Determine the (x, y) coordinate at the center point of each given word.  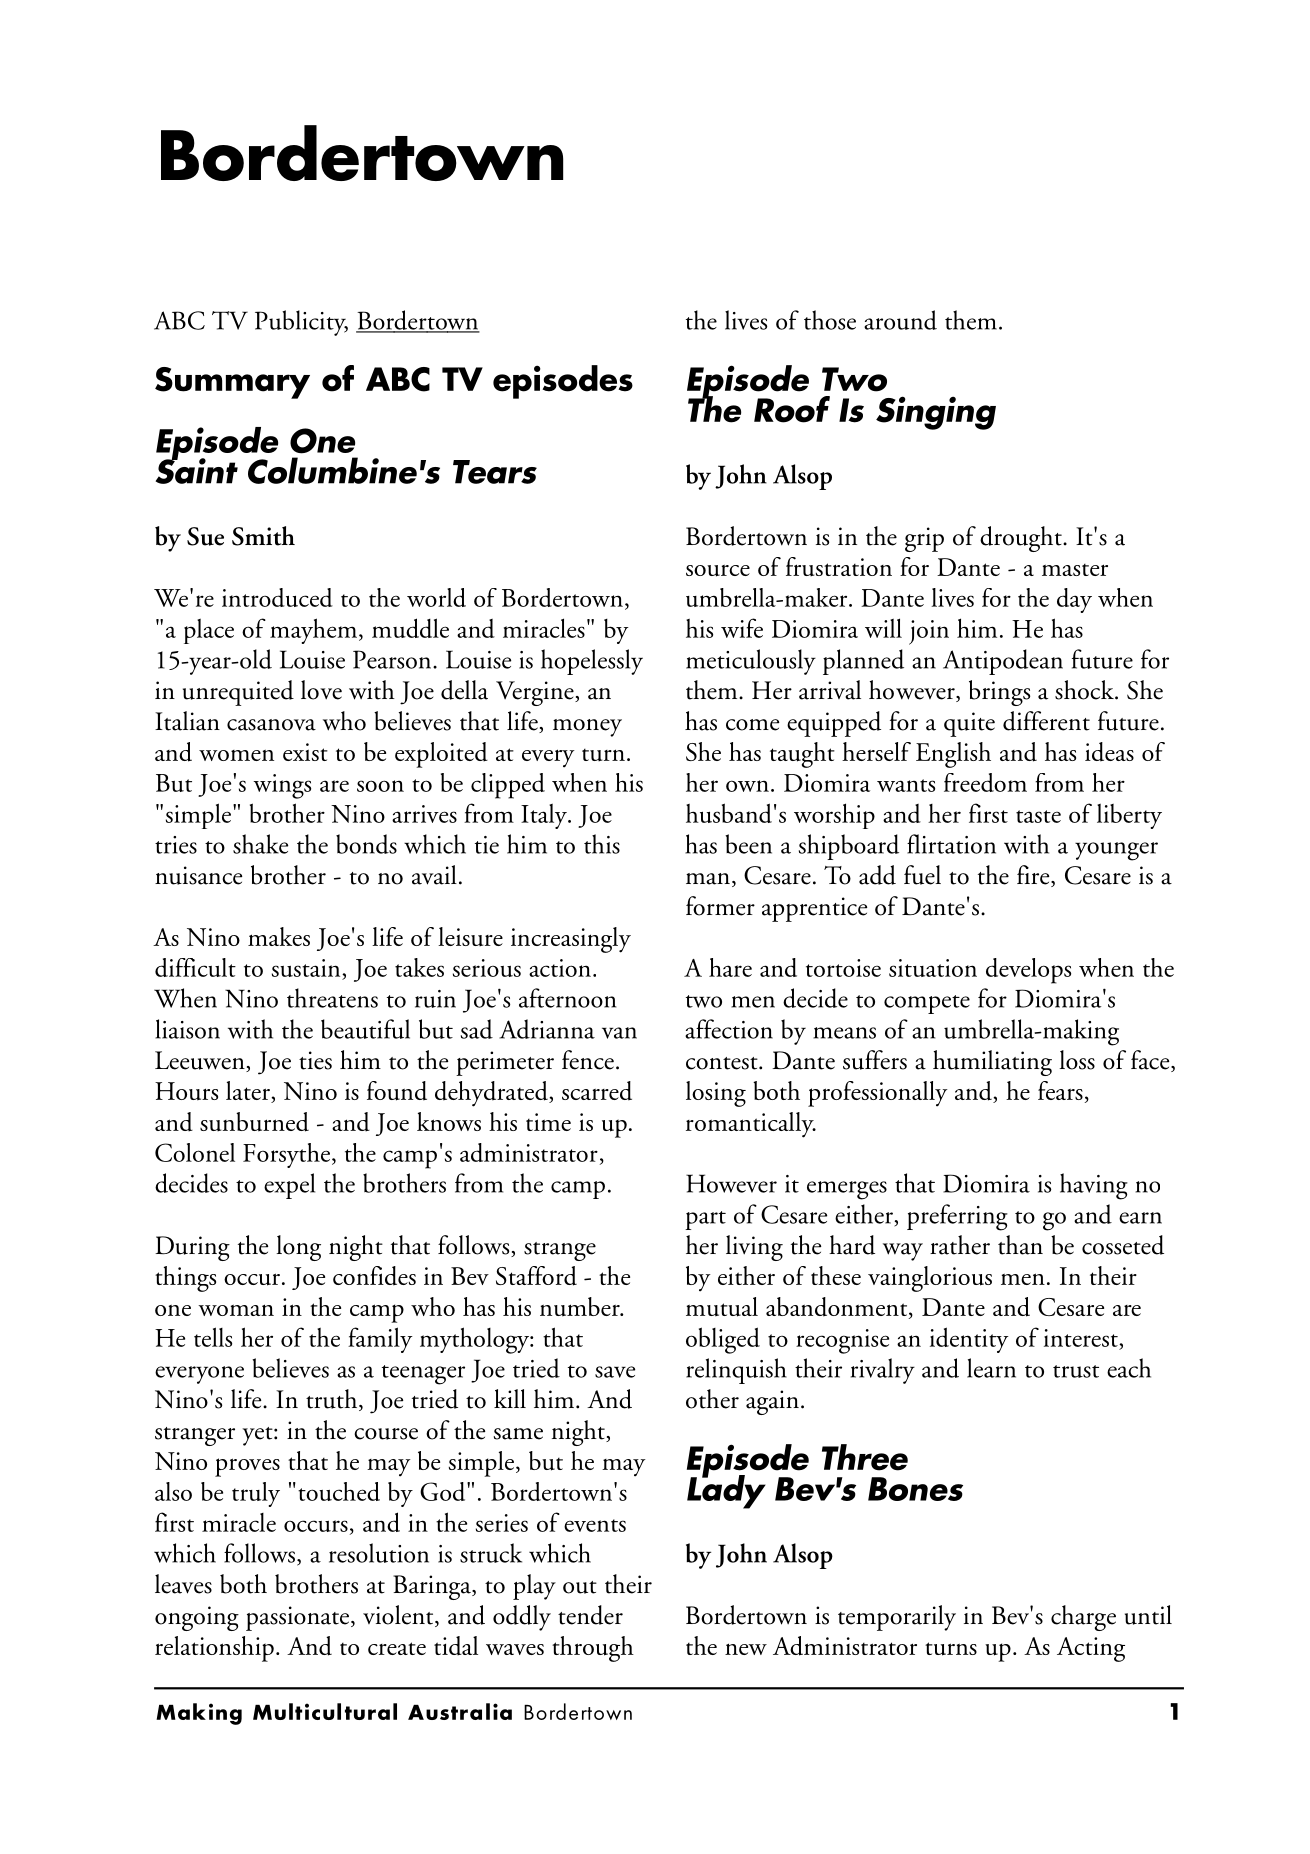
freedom (985, 782)
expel (289, 1186)
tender (590, 1615)
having (1094, 1186)
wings (282, 786)
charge (1083, 1618)
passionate (299, 1618)
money (587, 728)
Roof (792, 409)
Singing (936, 413)
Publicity (301, 323)
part (705, 1220)
